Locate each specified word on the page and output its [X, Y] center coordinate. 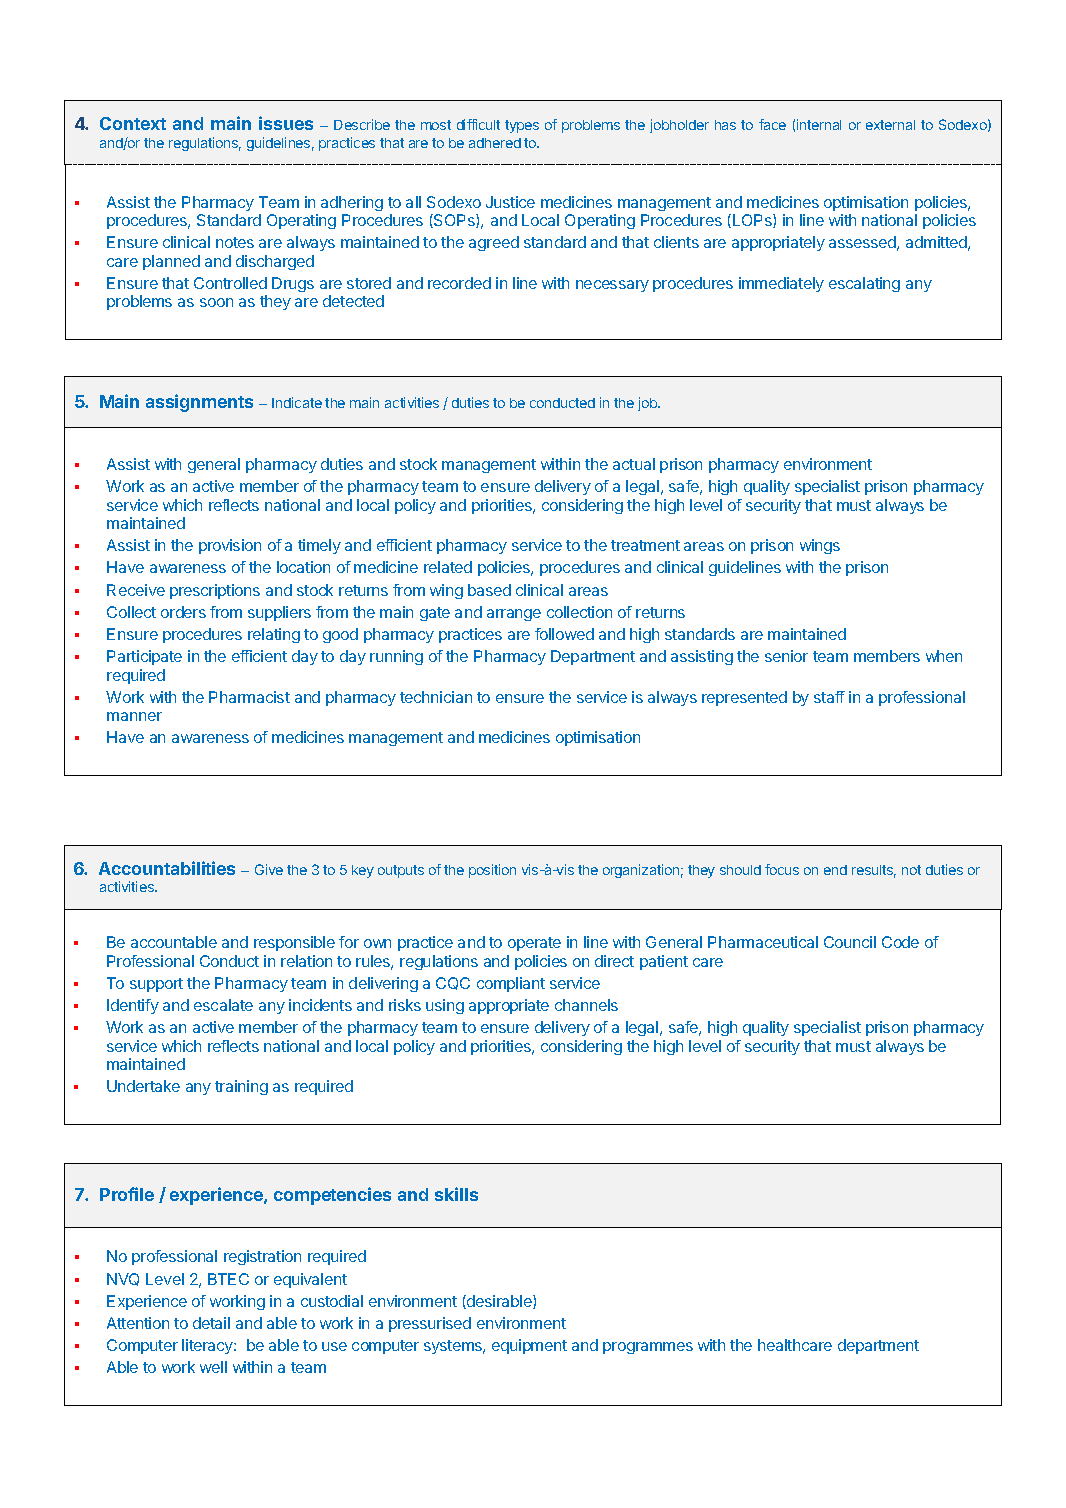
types [522, 126]
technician [436, 697]
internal [819, 124]
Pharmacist [249, 697]
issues [286, 123]
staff [829, 697]
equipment [529, 1346]
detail [211, 1323]
